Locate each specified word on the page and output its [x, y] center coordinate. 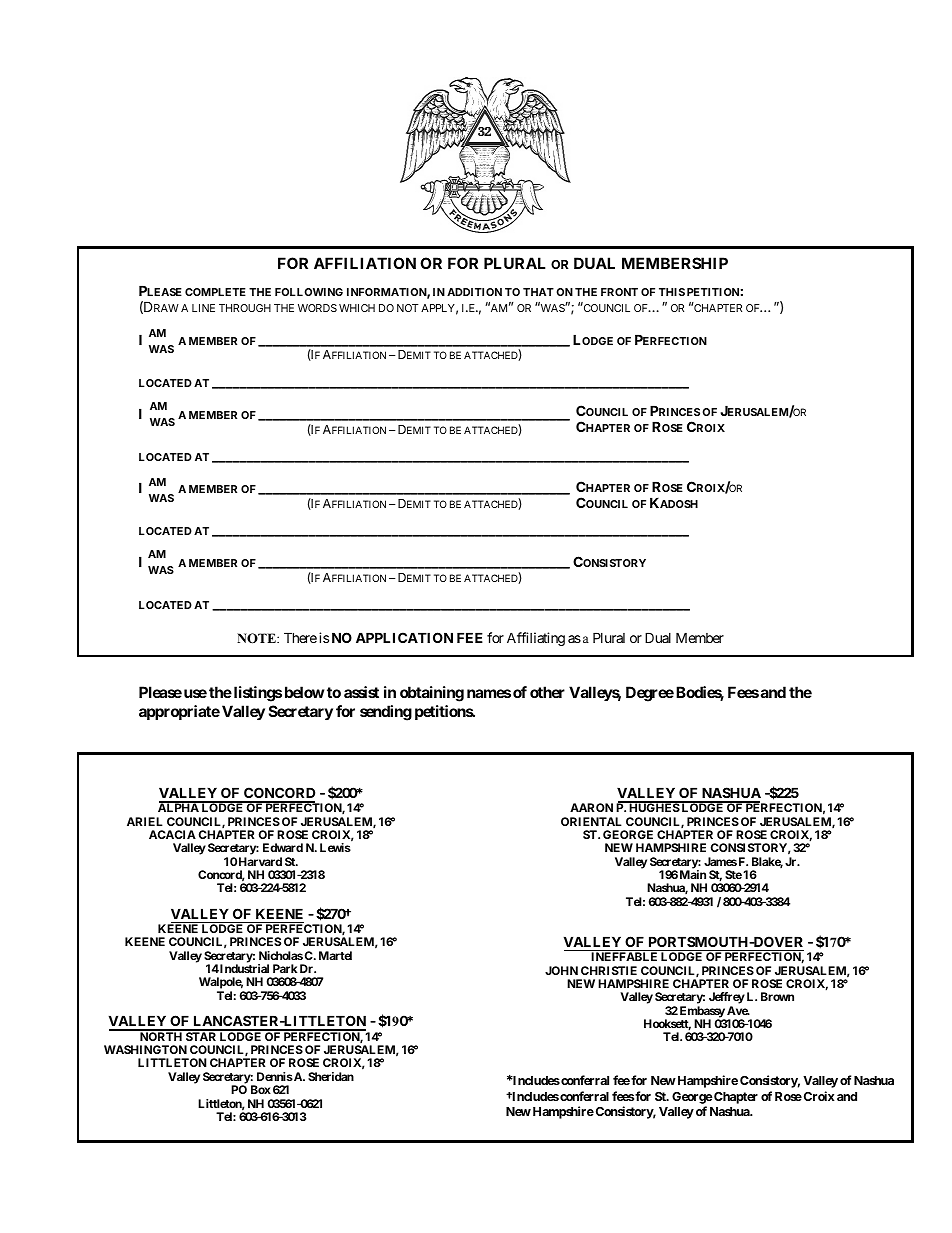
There [300, 637]
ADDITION [474, 292]
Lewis [335, 847]
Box [261, 1089]
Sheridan [331, 1076]
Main [693, 874]
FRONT [619, 292]
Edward [283, 847]
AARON [591, 807]
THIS [672, 292]
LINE [203, 308]
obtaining [432, 694]
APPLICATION [404, 637]
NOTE [257, 638]
